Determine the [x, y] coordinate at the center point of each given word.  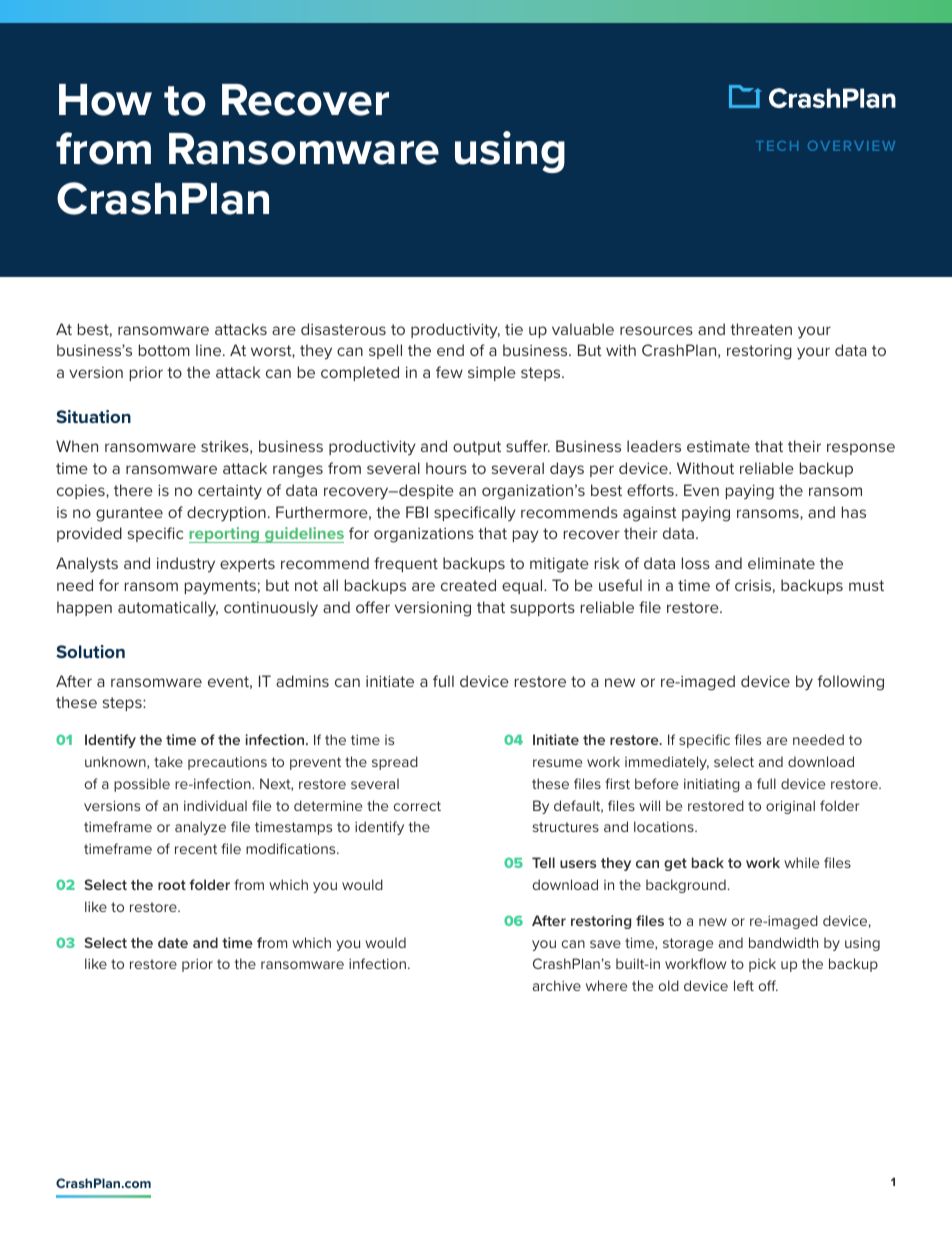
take [168, 761]
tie [514, 329]
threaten [761, 329]
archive [557, 985]
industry [186, 565]
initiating [712, 785]
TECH [777, 146]
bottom [164, 350]
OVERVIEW [851, 146]
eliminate [781, 563]
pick [762, 965]
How [105, 100]
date [173, 942]
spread [395, 763]
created [468, 585]
